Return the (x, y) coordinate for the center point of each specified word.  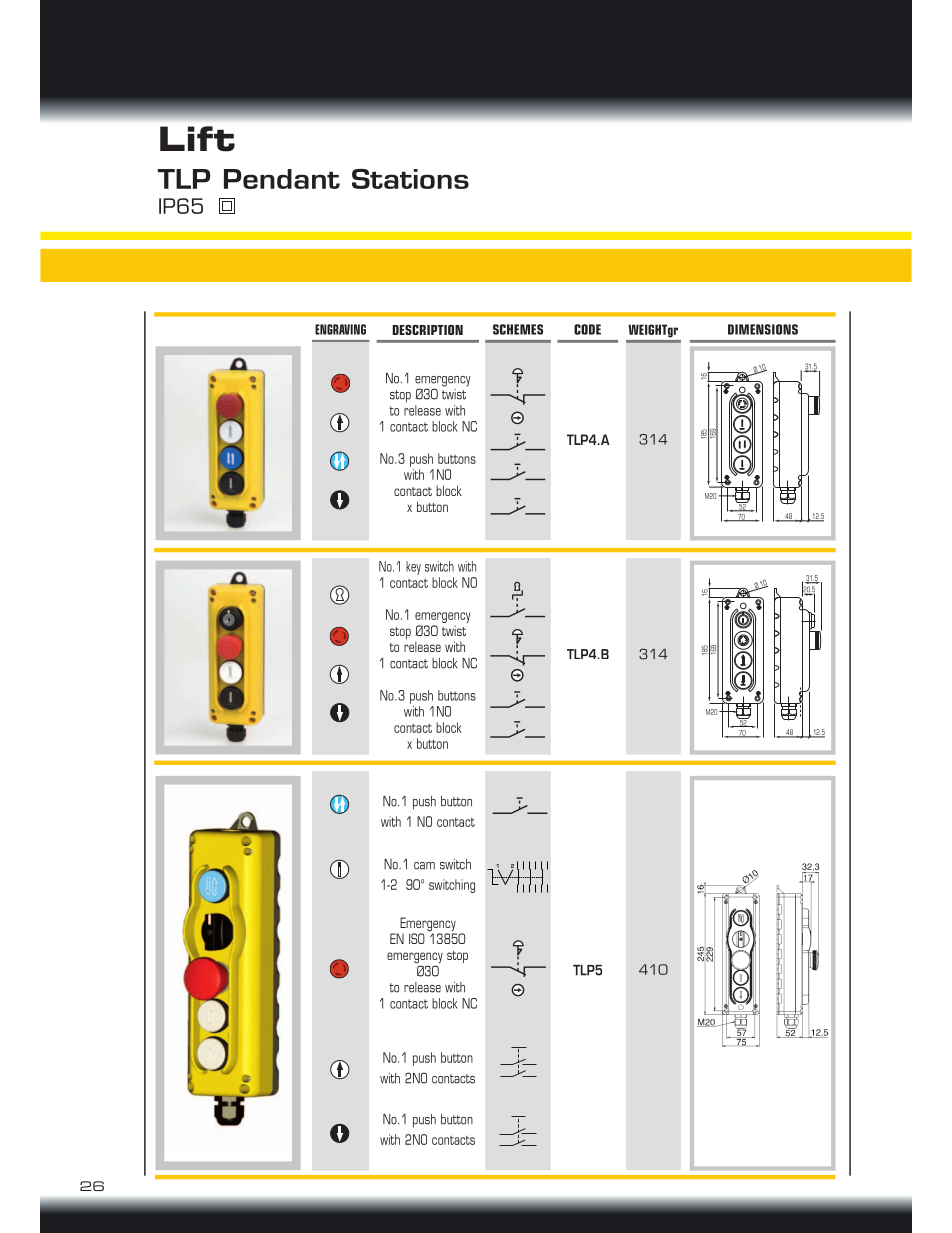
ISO (417, 938)
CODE (587, 329)
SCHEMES (518, 329)
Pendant (282, 179)
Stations (410, 179)
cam (424, 866)
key (413, 568)
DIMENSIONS (763, 329)
